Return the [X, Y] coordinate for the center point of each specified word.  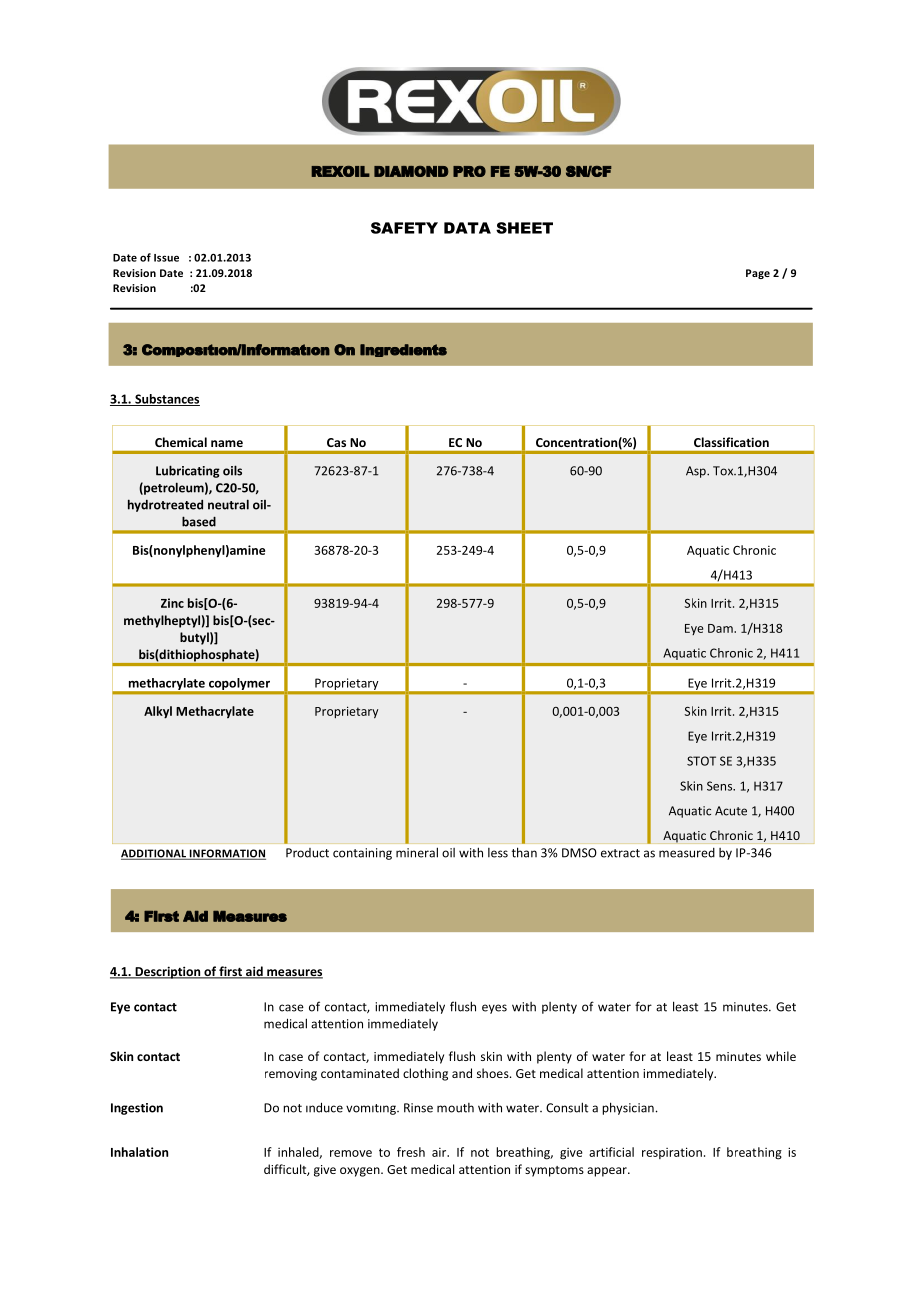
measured [687, 853]
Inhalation [139, 1152]
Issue [166, 258]
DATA [467, 228]
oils [232, 470]
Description [168, 972]
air [440, 1152]
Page [758, 274]
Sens [721, 786]
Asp [697, 472]
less [498, 853]
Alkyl [158, 712]
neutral [228, 504]
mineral [417, 852]
